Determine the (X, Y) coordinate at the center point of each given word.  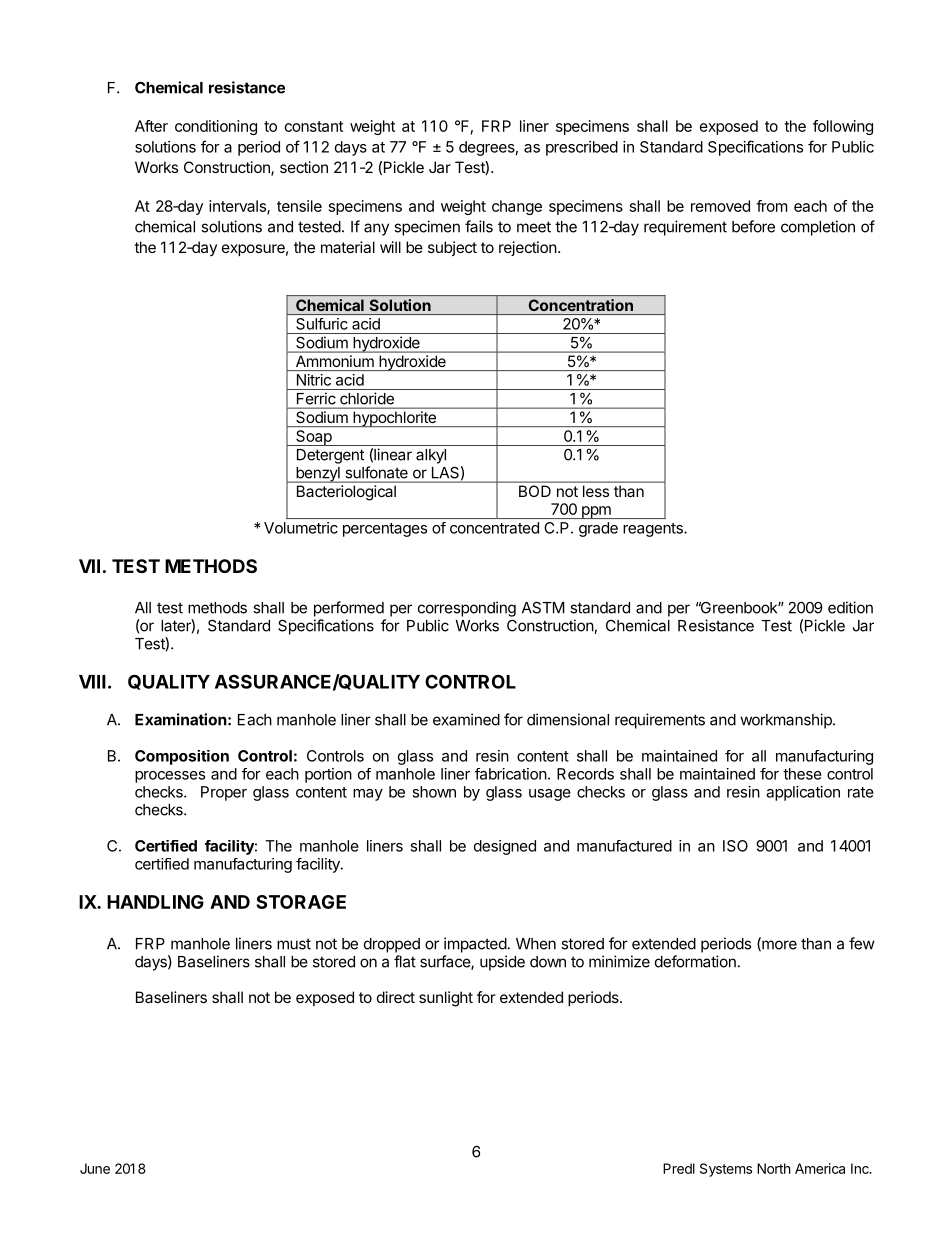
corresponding (467, 609)
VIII (92, 682)
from (772, 206)
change (517, 207)
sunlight (446, 999)
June (95, 1168)
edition (850, 607)
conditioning (216, 127)
